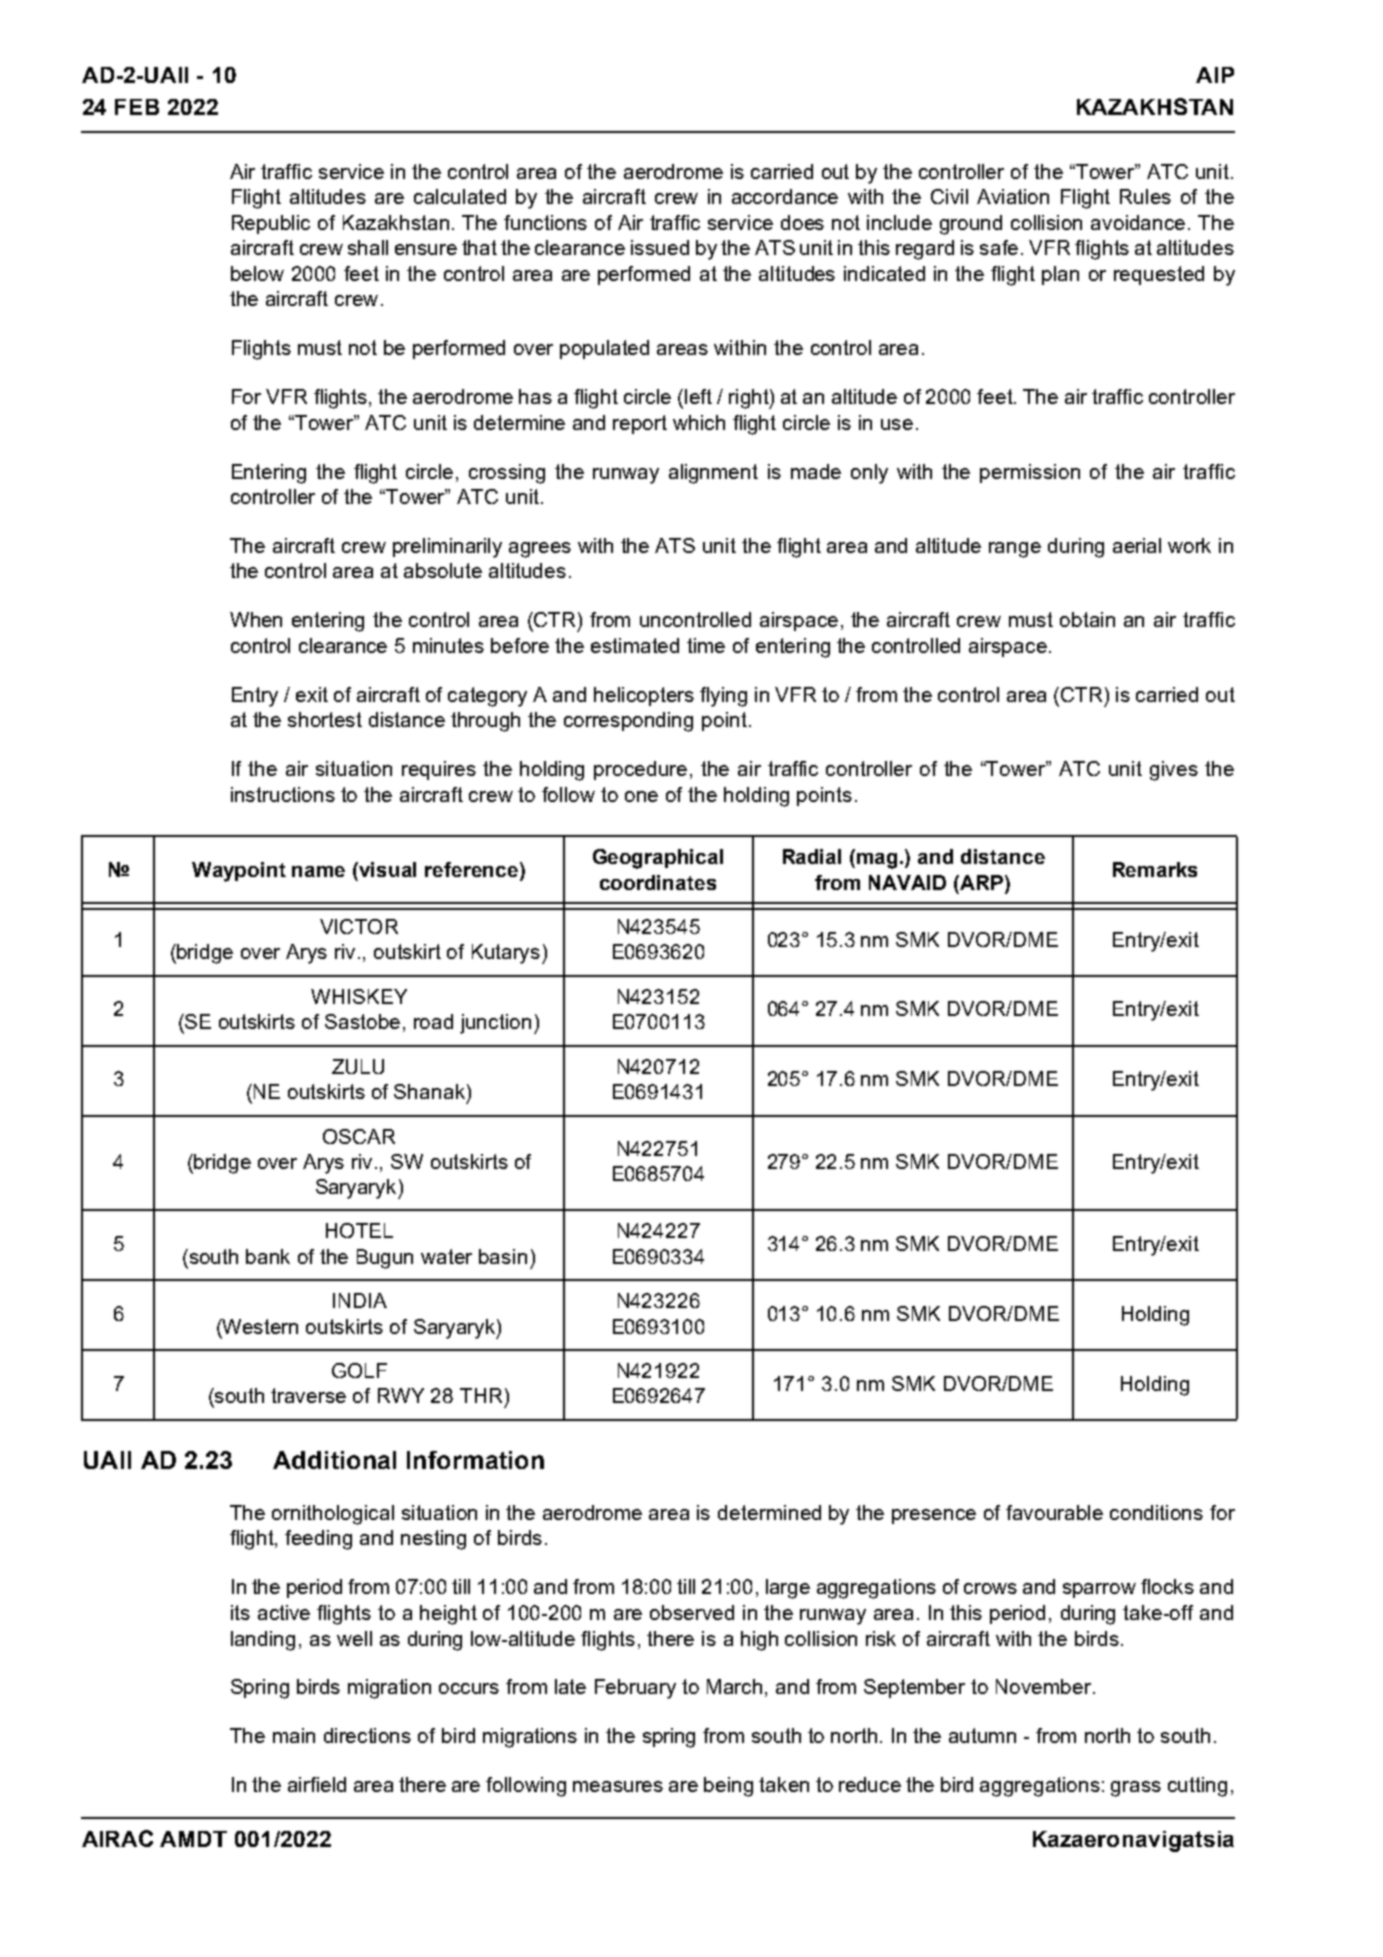  I want to click on coordinates, so click(658, 882).
